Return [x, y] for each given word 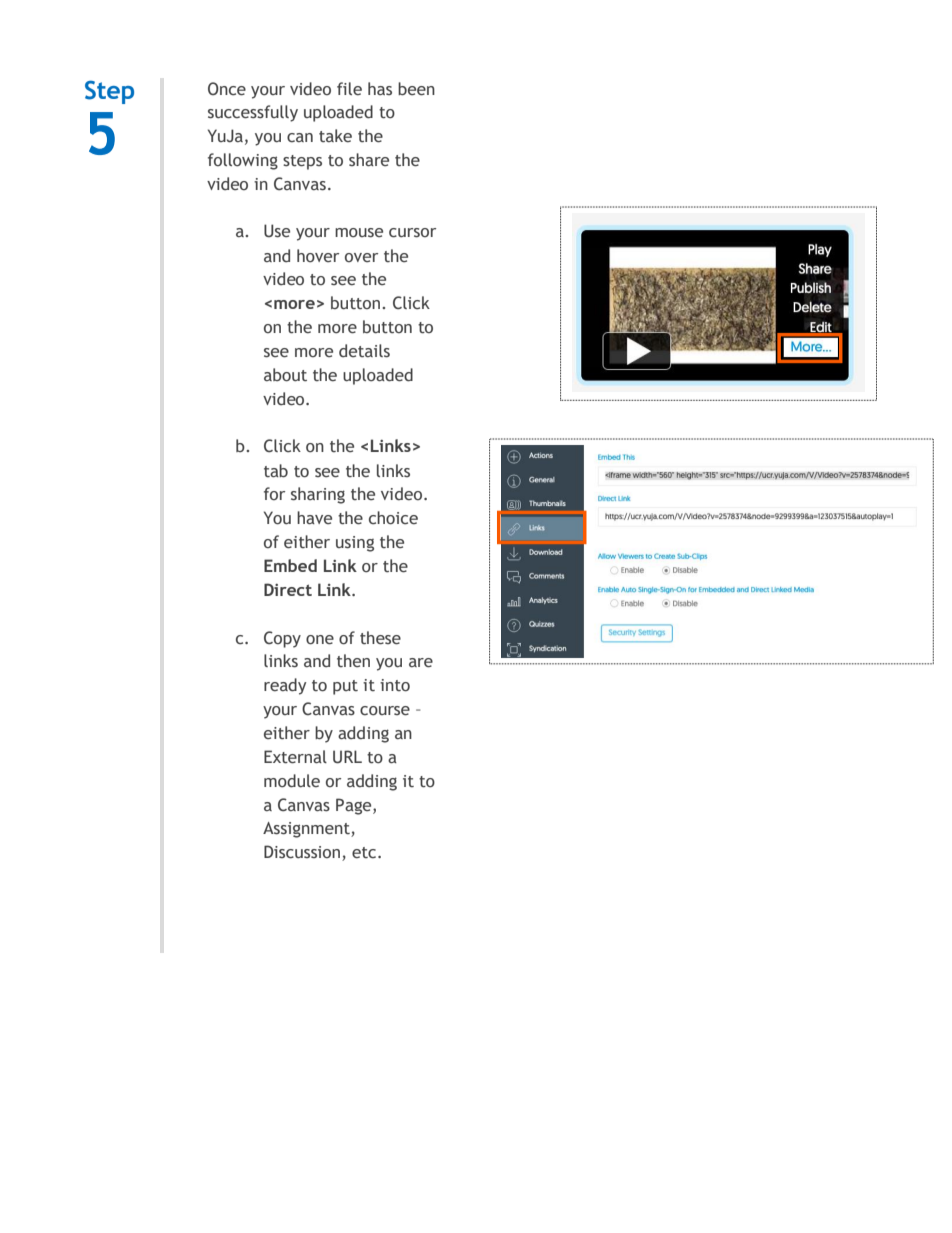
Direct [288, 589]
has [380, 88]
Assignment [307, 830]
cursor [412, 233]
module [292, 781]
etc [365, 853]
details [364, 351]
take [335, 136]
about [285, 375]
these [380, 638]
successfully [253, 113]
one [320, 640]
